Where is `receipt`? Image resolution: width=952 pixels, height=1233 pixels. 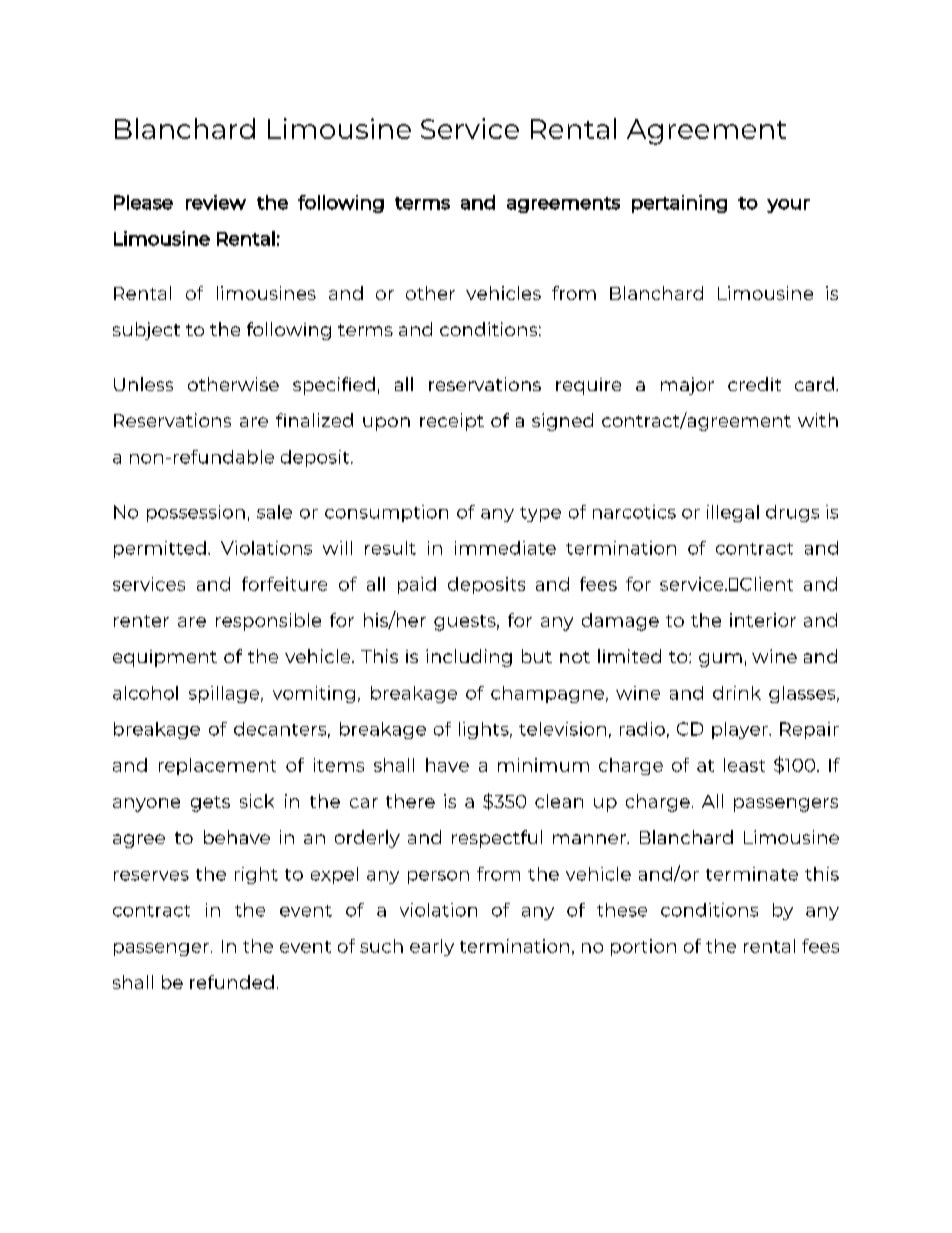 receipt is located at coordinates (452, 422).
